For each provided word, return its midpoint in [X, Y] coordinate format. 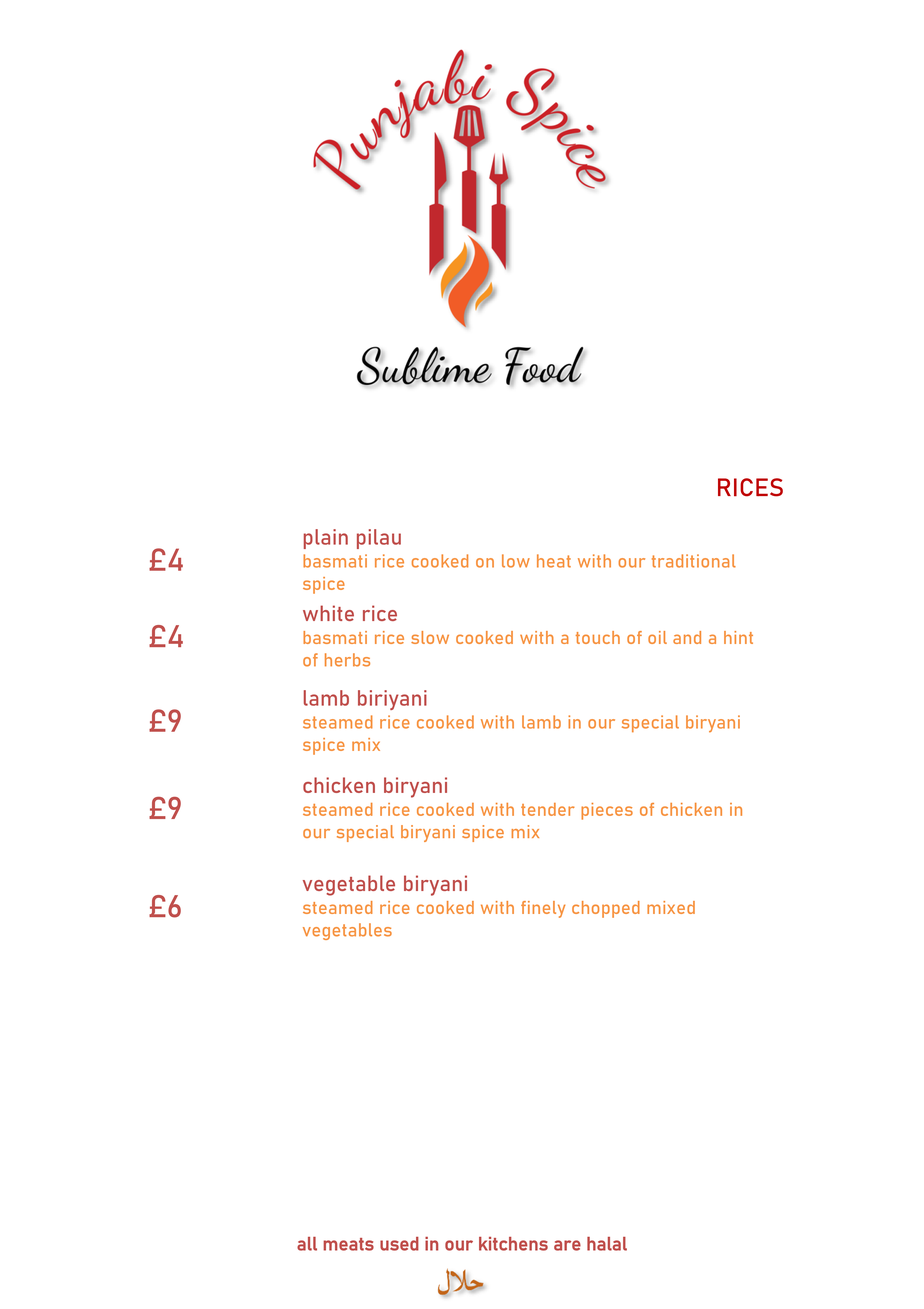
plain [326, 539]
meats [348, 1244]
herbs [347, 660]
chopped [606, 909]
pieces [607, 811]
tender [548, 809]
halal [607, 1244]
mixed [671, 907]
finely [543, 909]
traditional [694, 561]
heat [554, 561]
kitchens [513, 1244]
